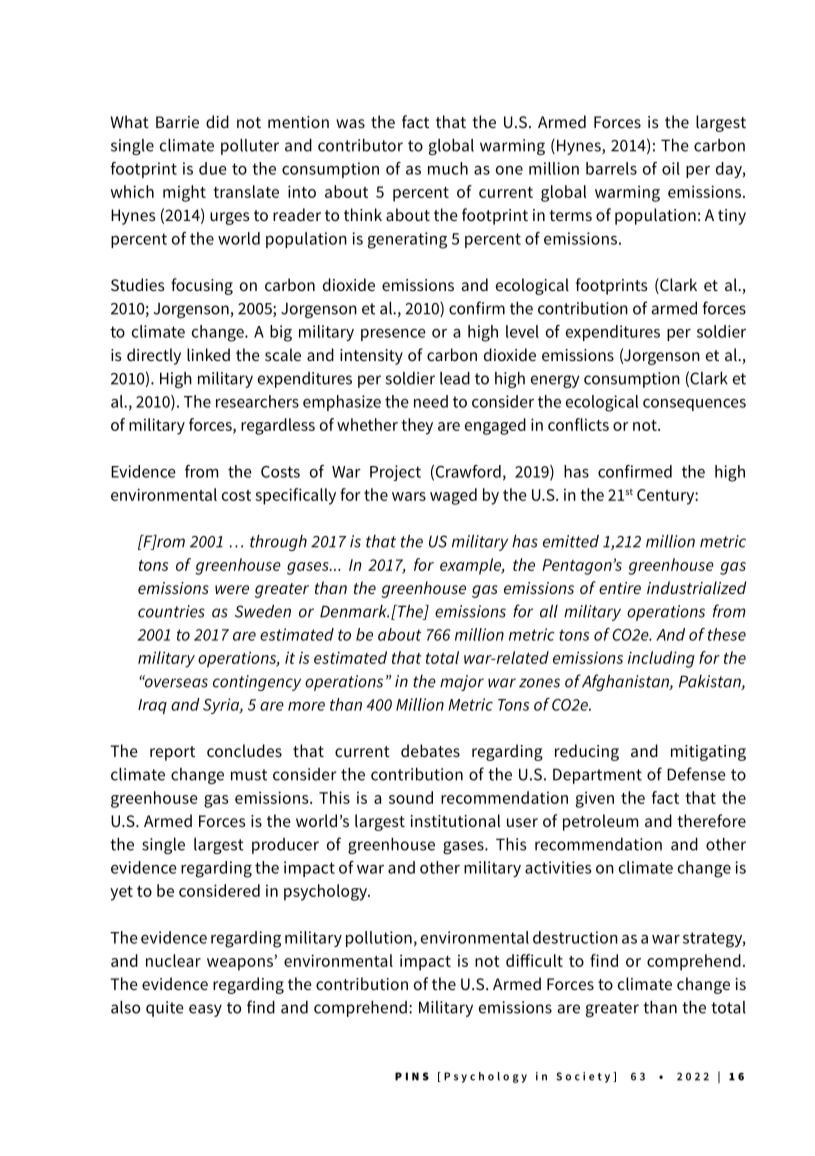 The height and width of the page is (1156, 815). What do you see at coordinates (257, 401) in the page?
I see `researchers` at bounding box center [257, 401].
